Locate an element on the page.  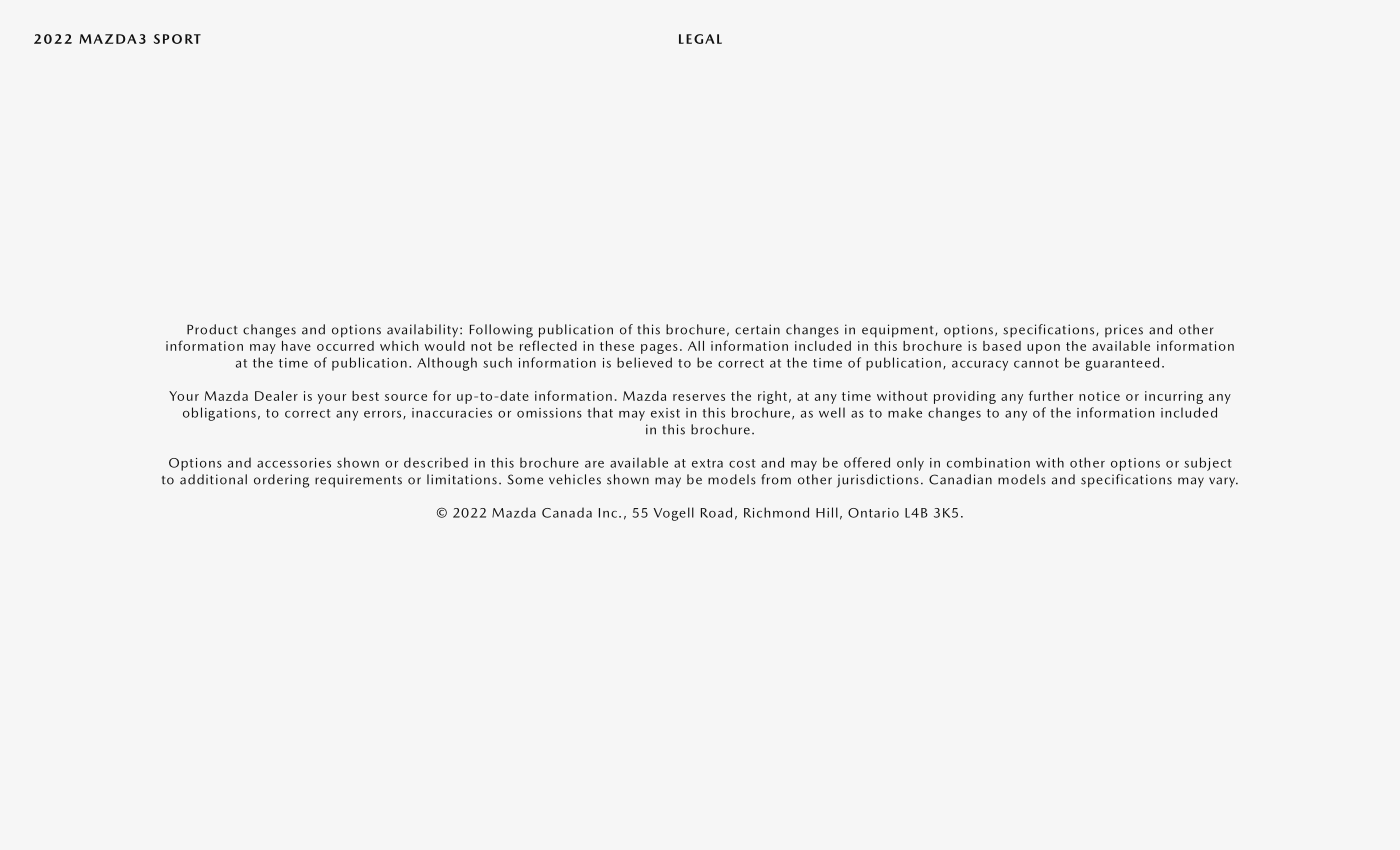
ordering is located at coordinates (281, 481).
